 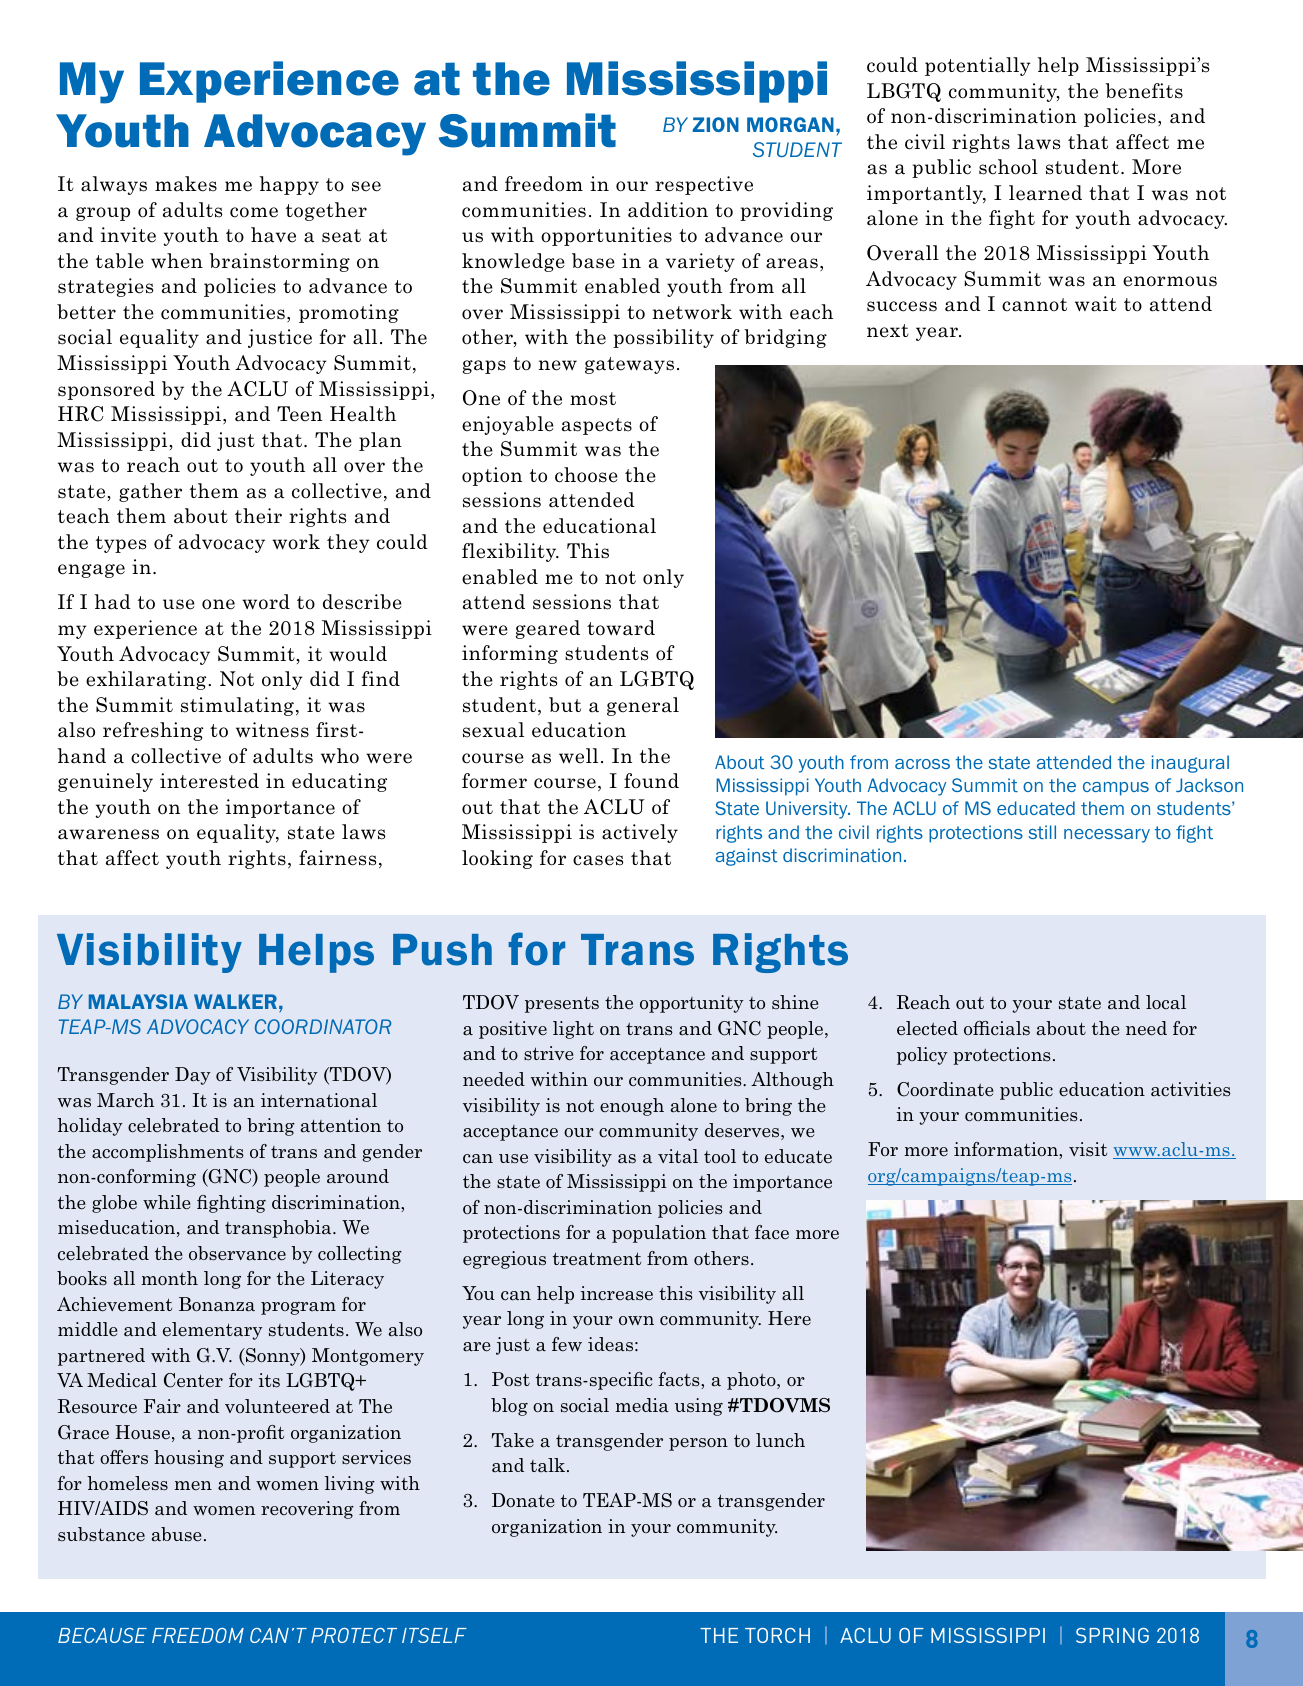 What do you see at coordinates (209, 781) in the screenshot?
I see `interested` at bounding box center [209, 781].
